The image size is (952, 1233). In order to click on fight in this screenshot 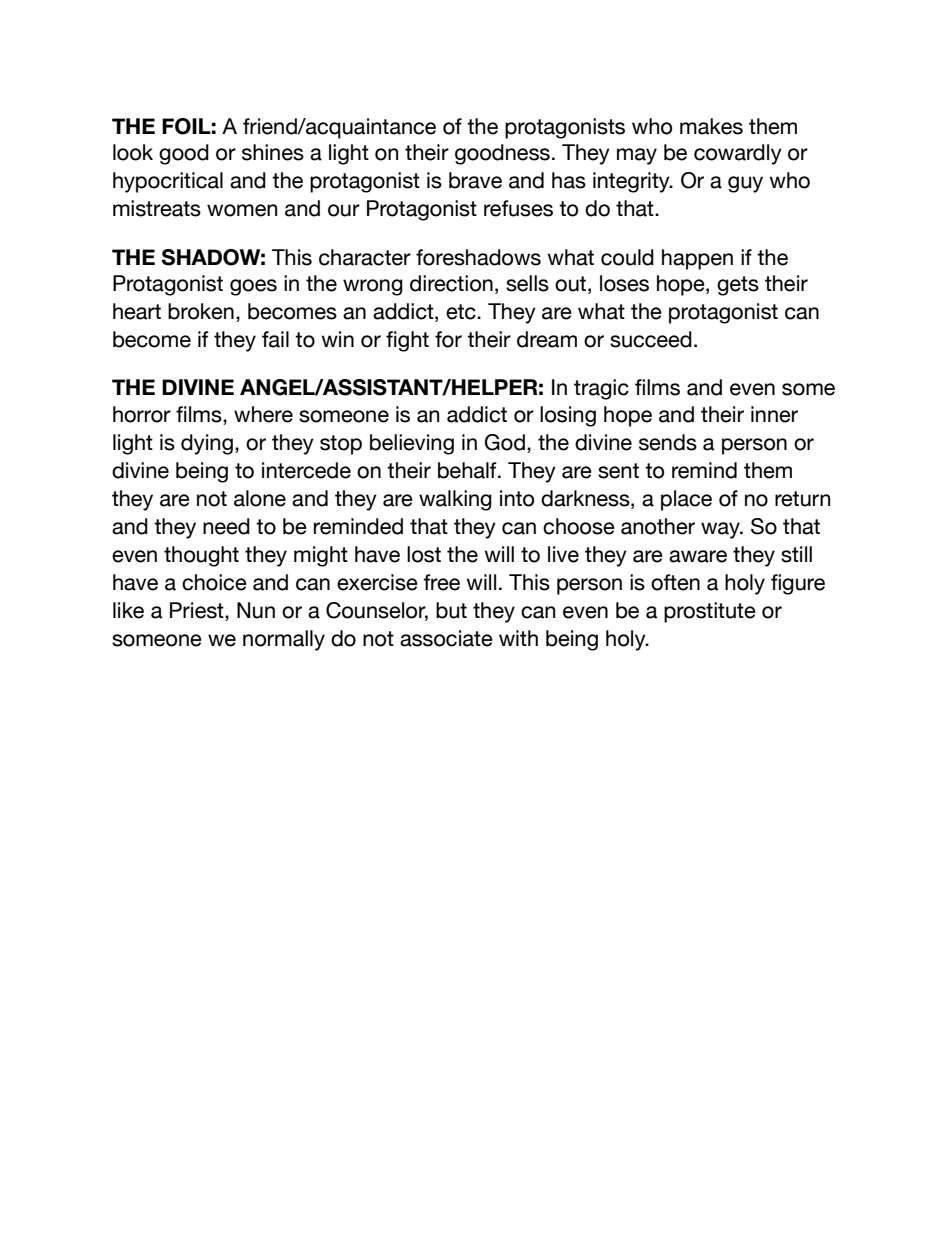, I will do `click(407, 341)`.
